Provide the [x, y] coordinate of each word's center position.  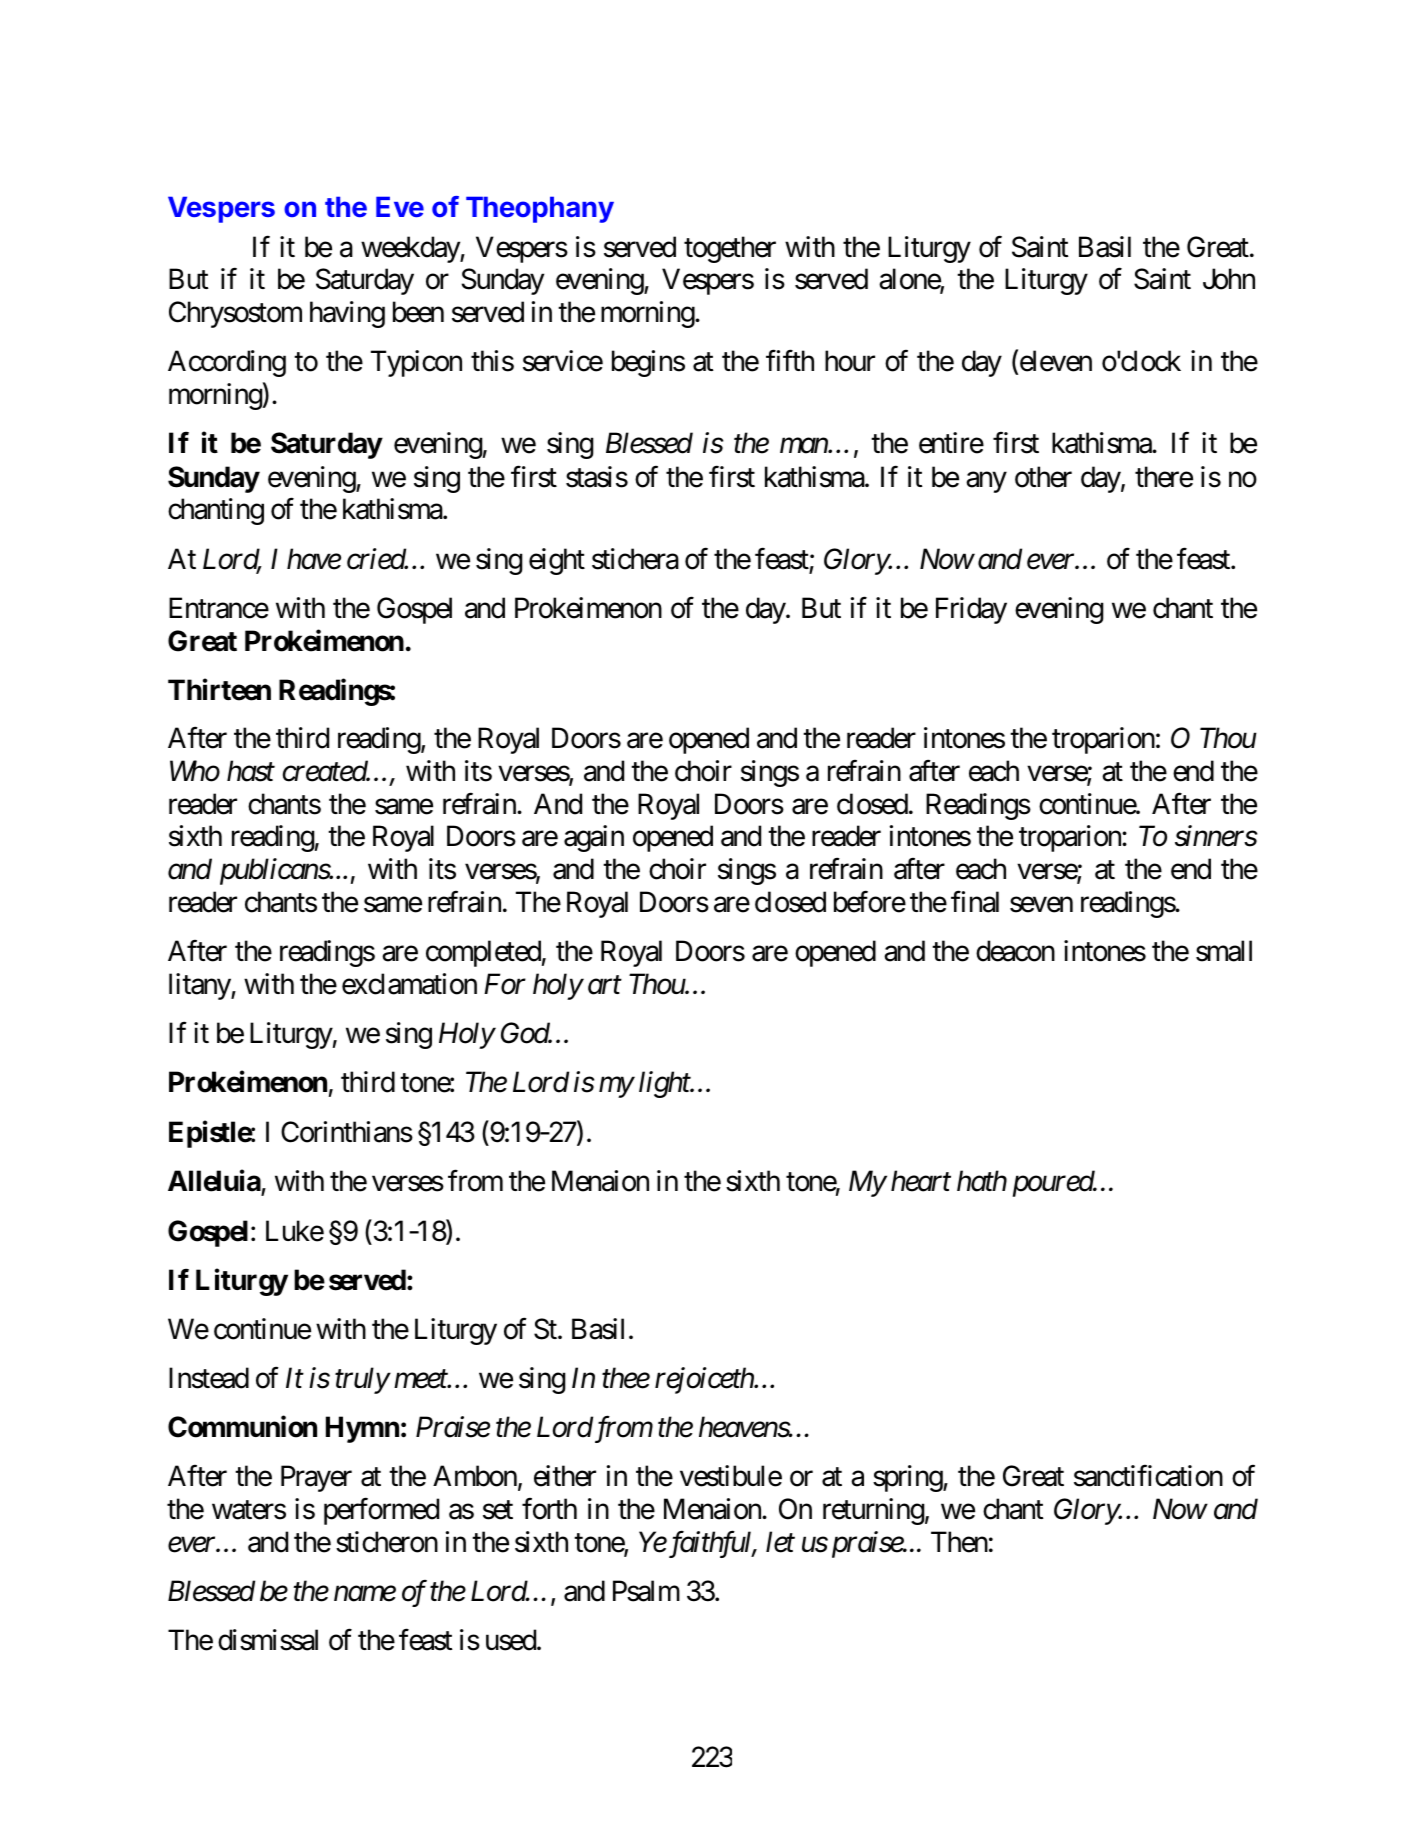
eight [557, 561]
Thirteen [219, 689]
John [1229, 279]
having [347, 314]
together [730, 249]
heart [921, 1181]
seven [1041, 905]
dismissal [268, 1640]
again [594, 838]
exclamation [409, 984]
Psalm [646, 1591]
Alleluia [215, 1182]
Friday [971, 610]
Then [959, 1542]
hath [982, 1181]
